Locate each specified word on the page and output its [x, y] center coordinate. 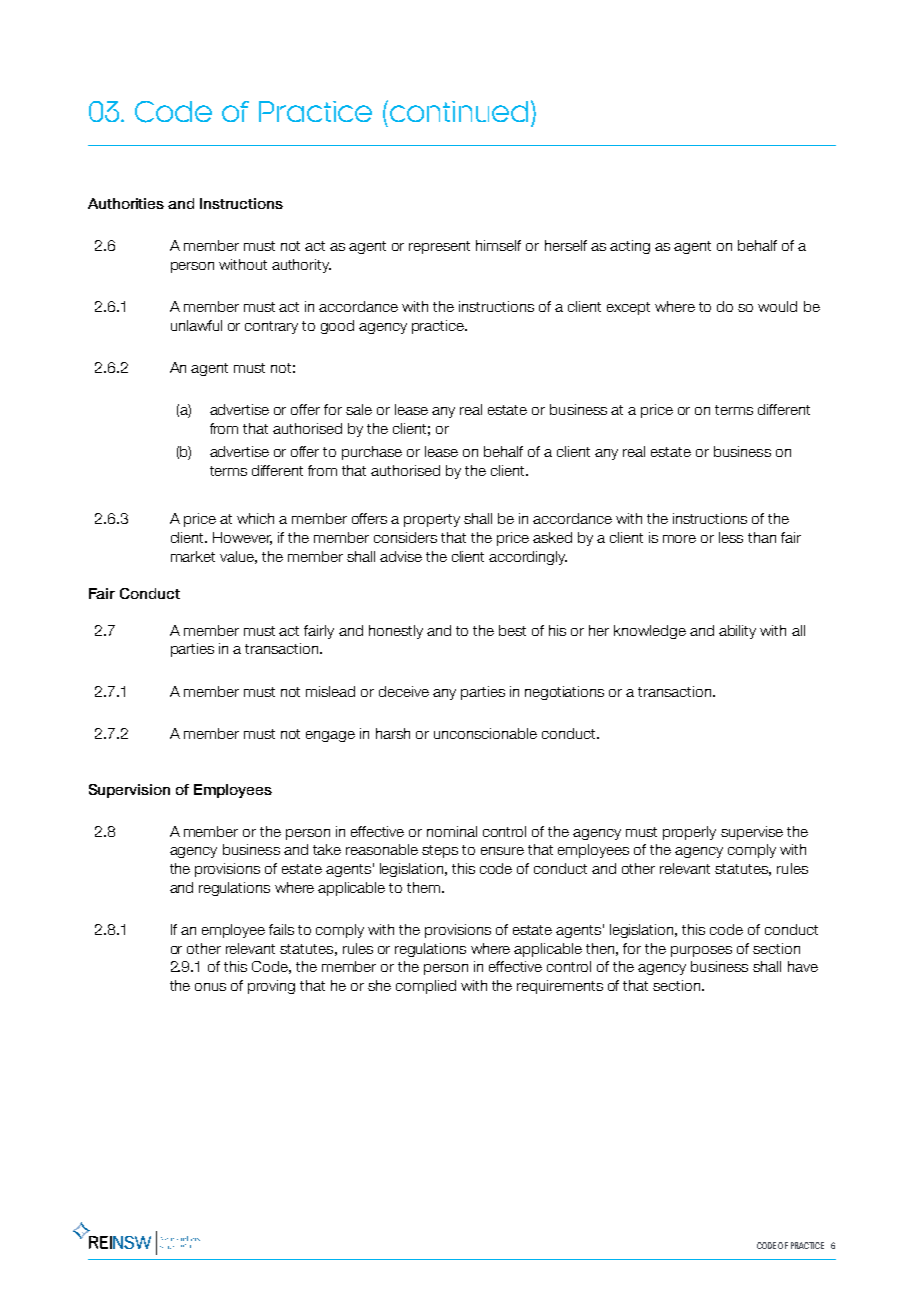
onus [210, 987]
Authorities [126, 203]
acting [630, 247]
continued [459, 111]
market [193, 556]
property [432, 520]
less [731, 537]
